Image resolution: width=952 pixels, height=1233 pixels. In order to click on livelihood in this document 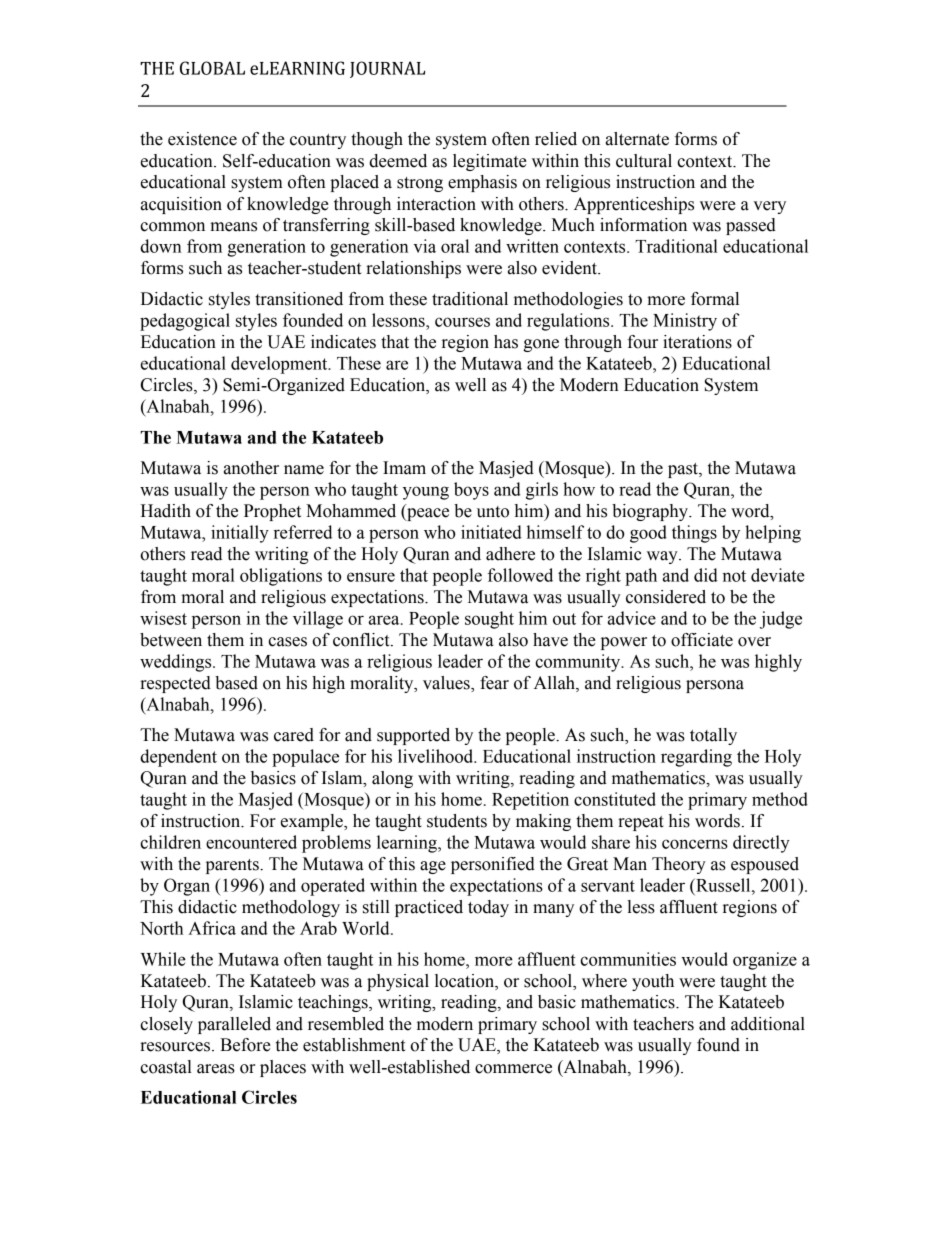, I will do `click(437, 756)`.
